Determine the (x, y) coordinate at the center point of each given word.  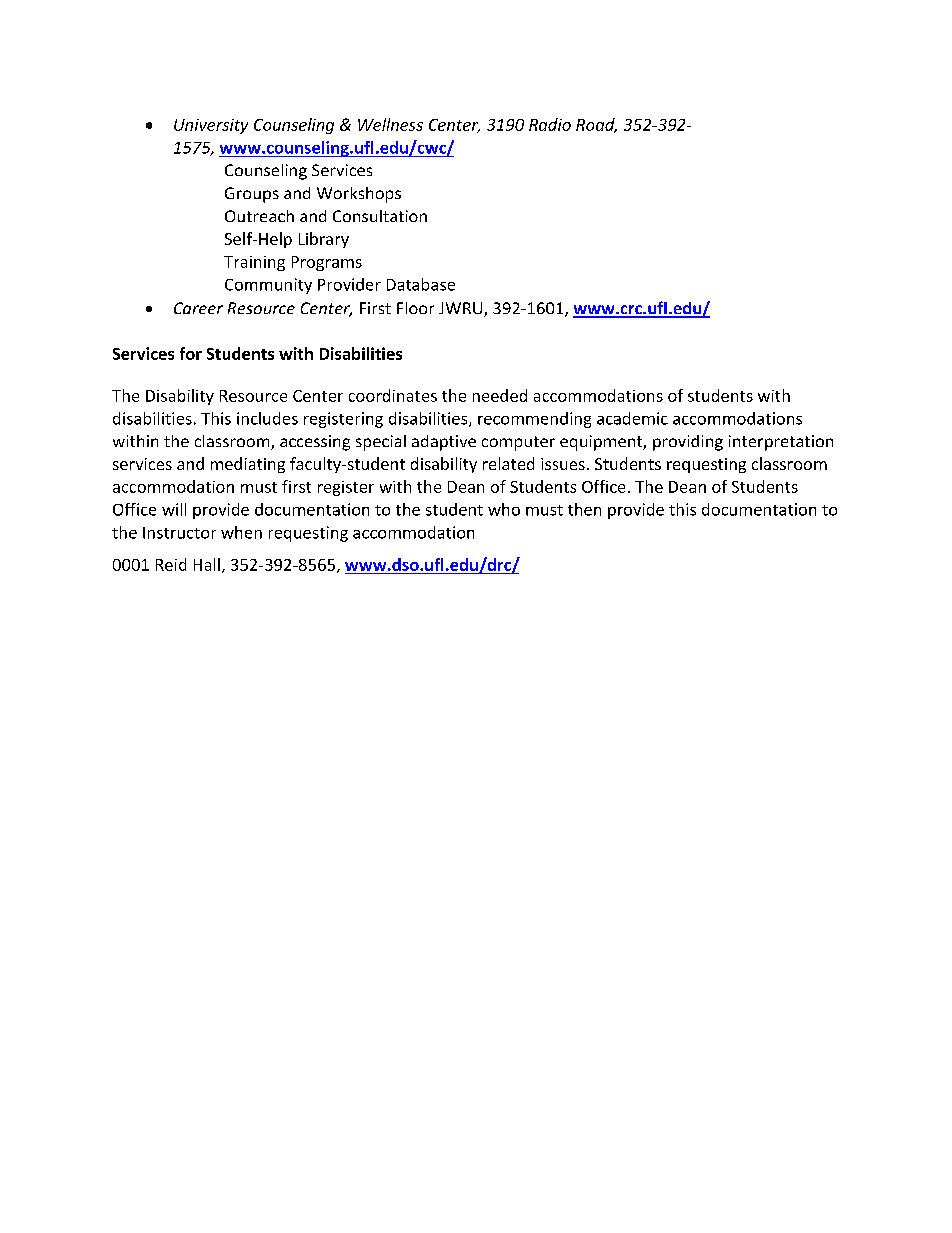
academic (632, 418)
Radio (550, 124)
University (211, 126)
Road (596, 125)
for (191, 353)
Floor (415, 308)
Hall (207, 564)
